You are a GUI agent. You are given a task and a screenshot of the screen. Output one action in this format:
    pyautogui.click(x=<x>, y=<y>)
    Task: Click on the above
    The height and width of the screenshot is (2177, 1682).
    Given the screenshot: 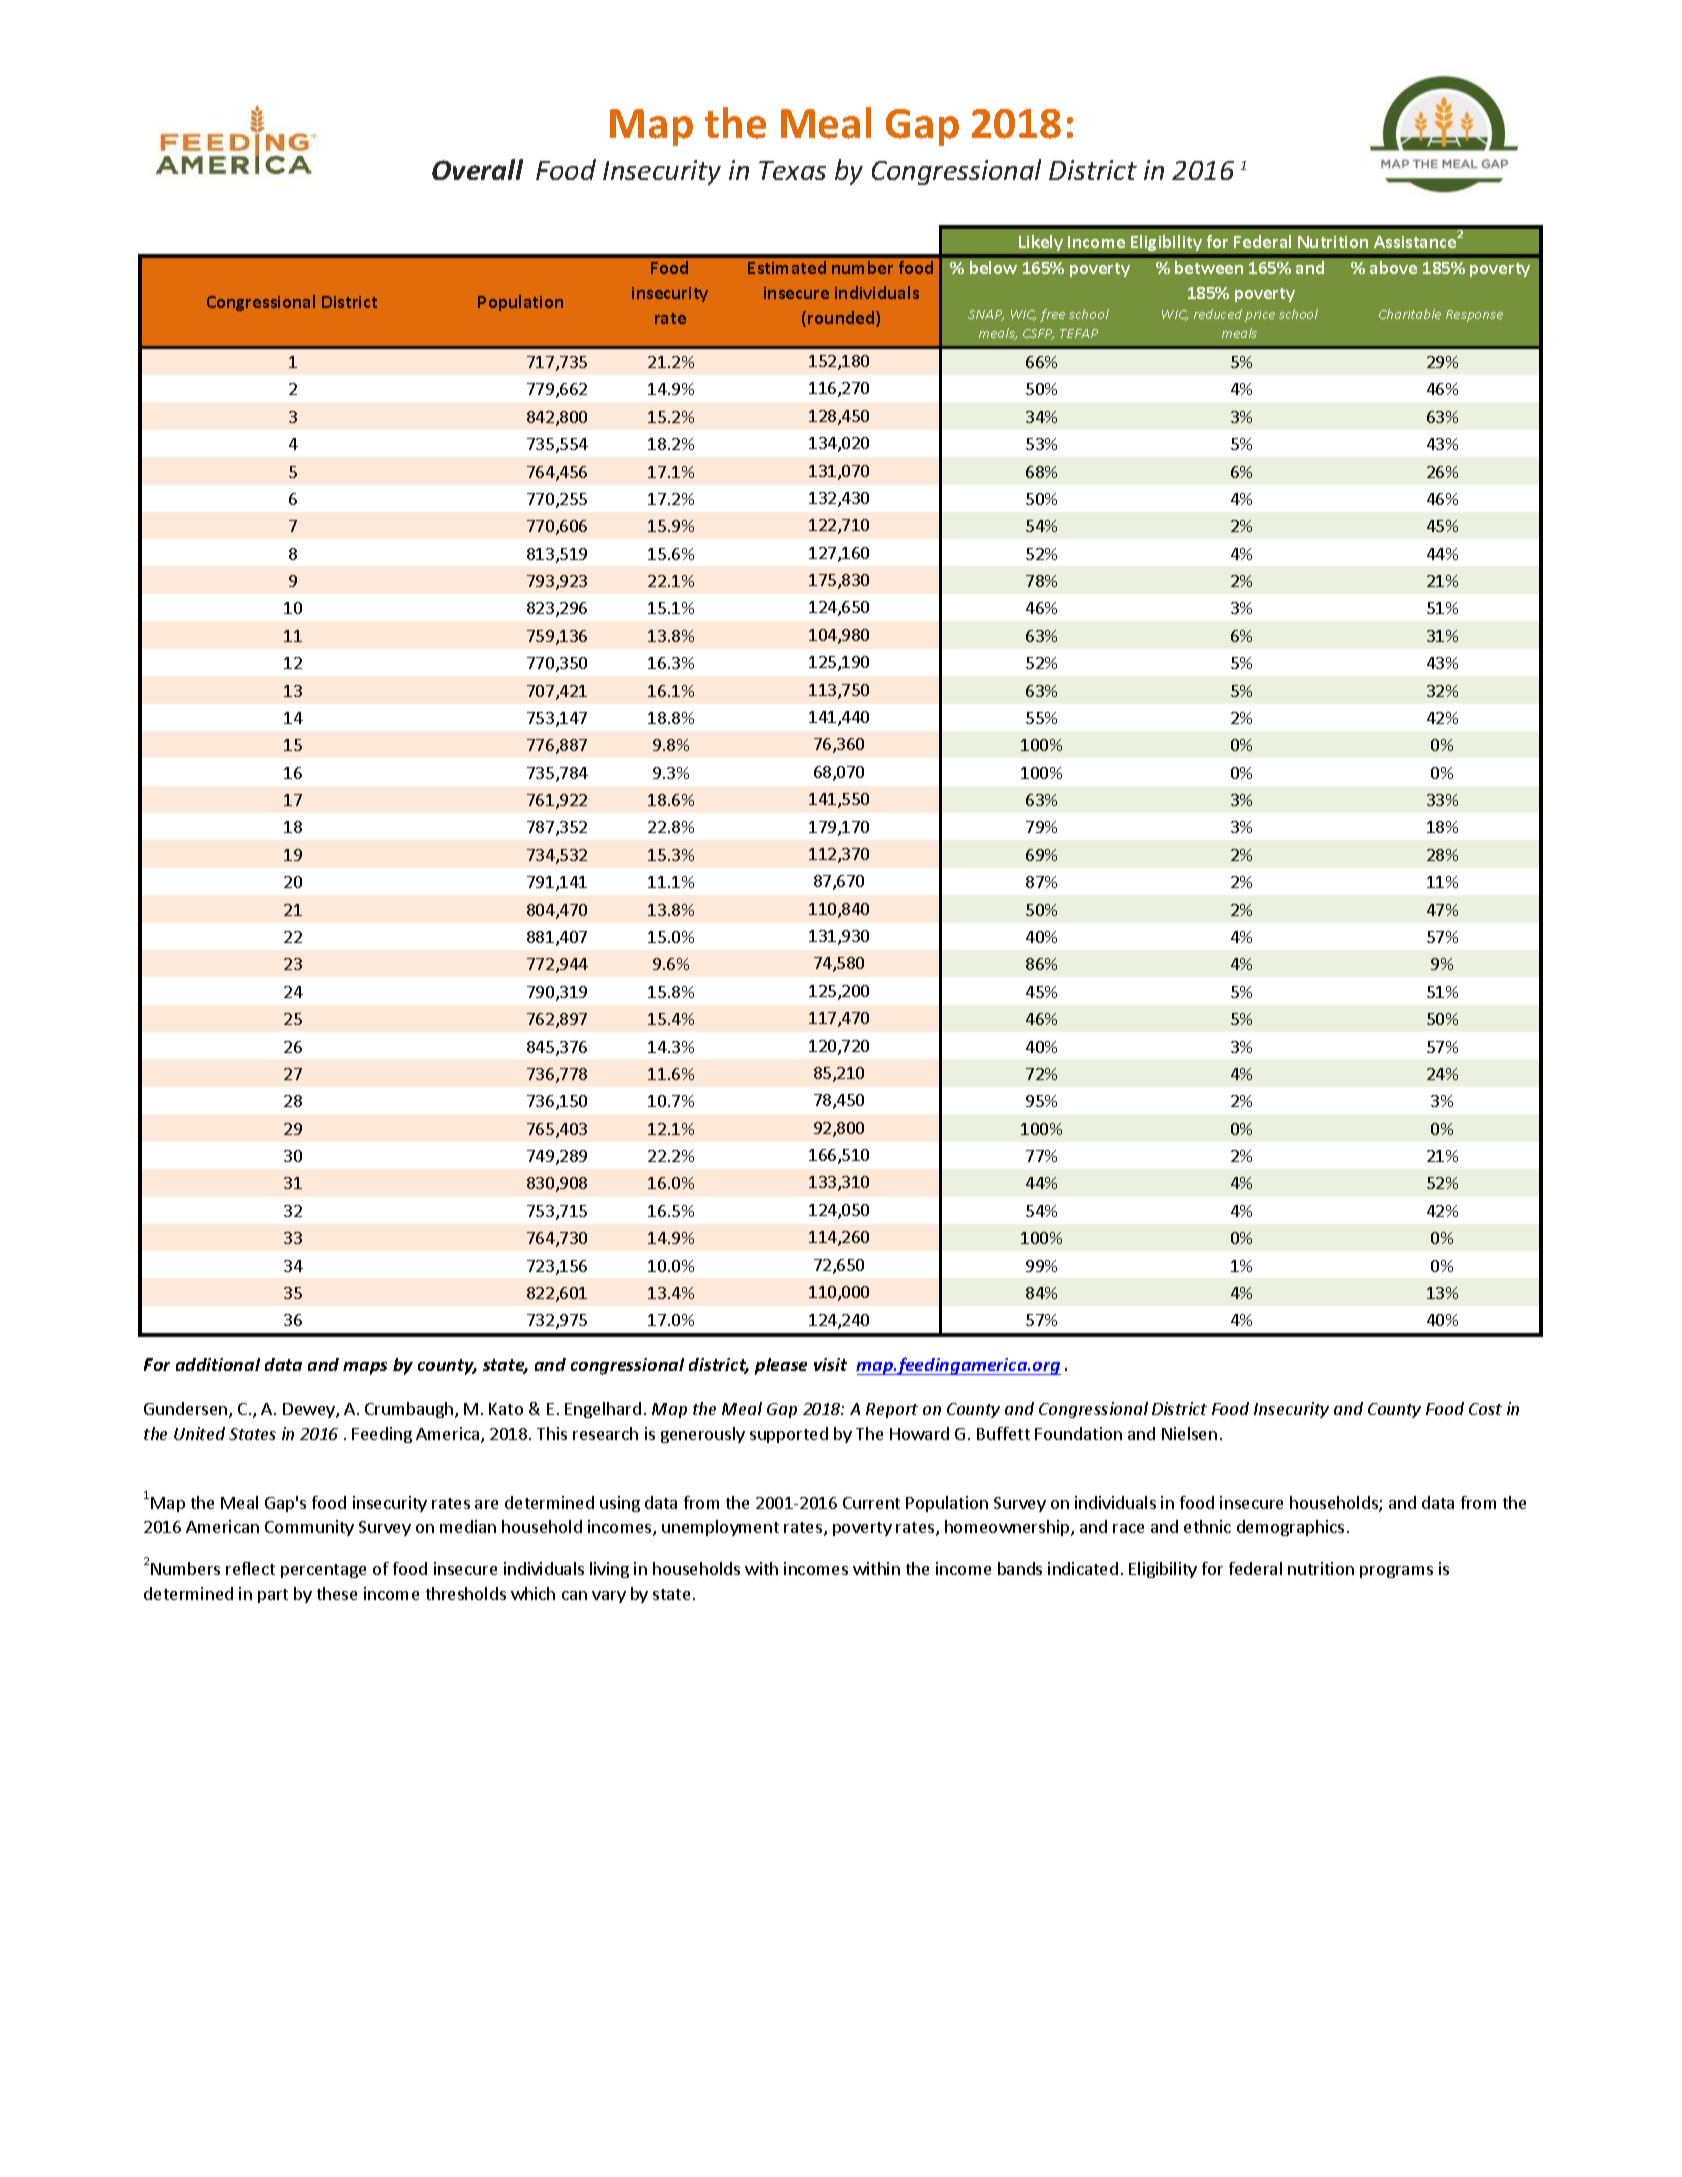 What is the action you would take?
    pyautogui.click(x=1393, y=267)
